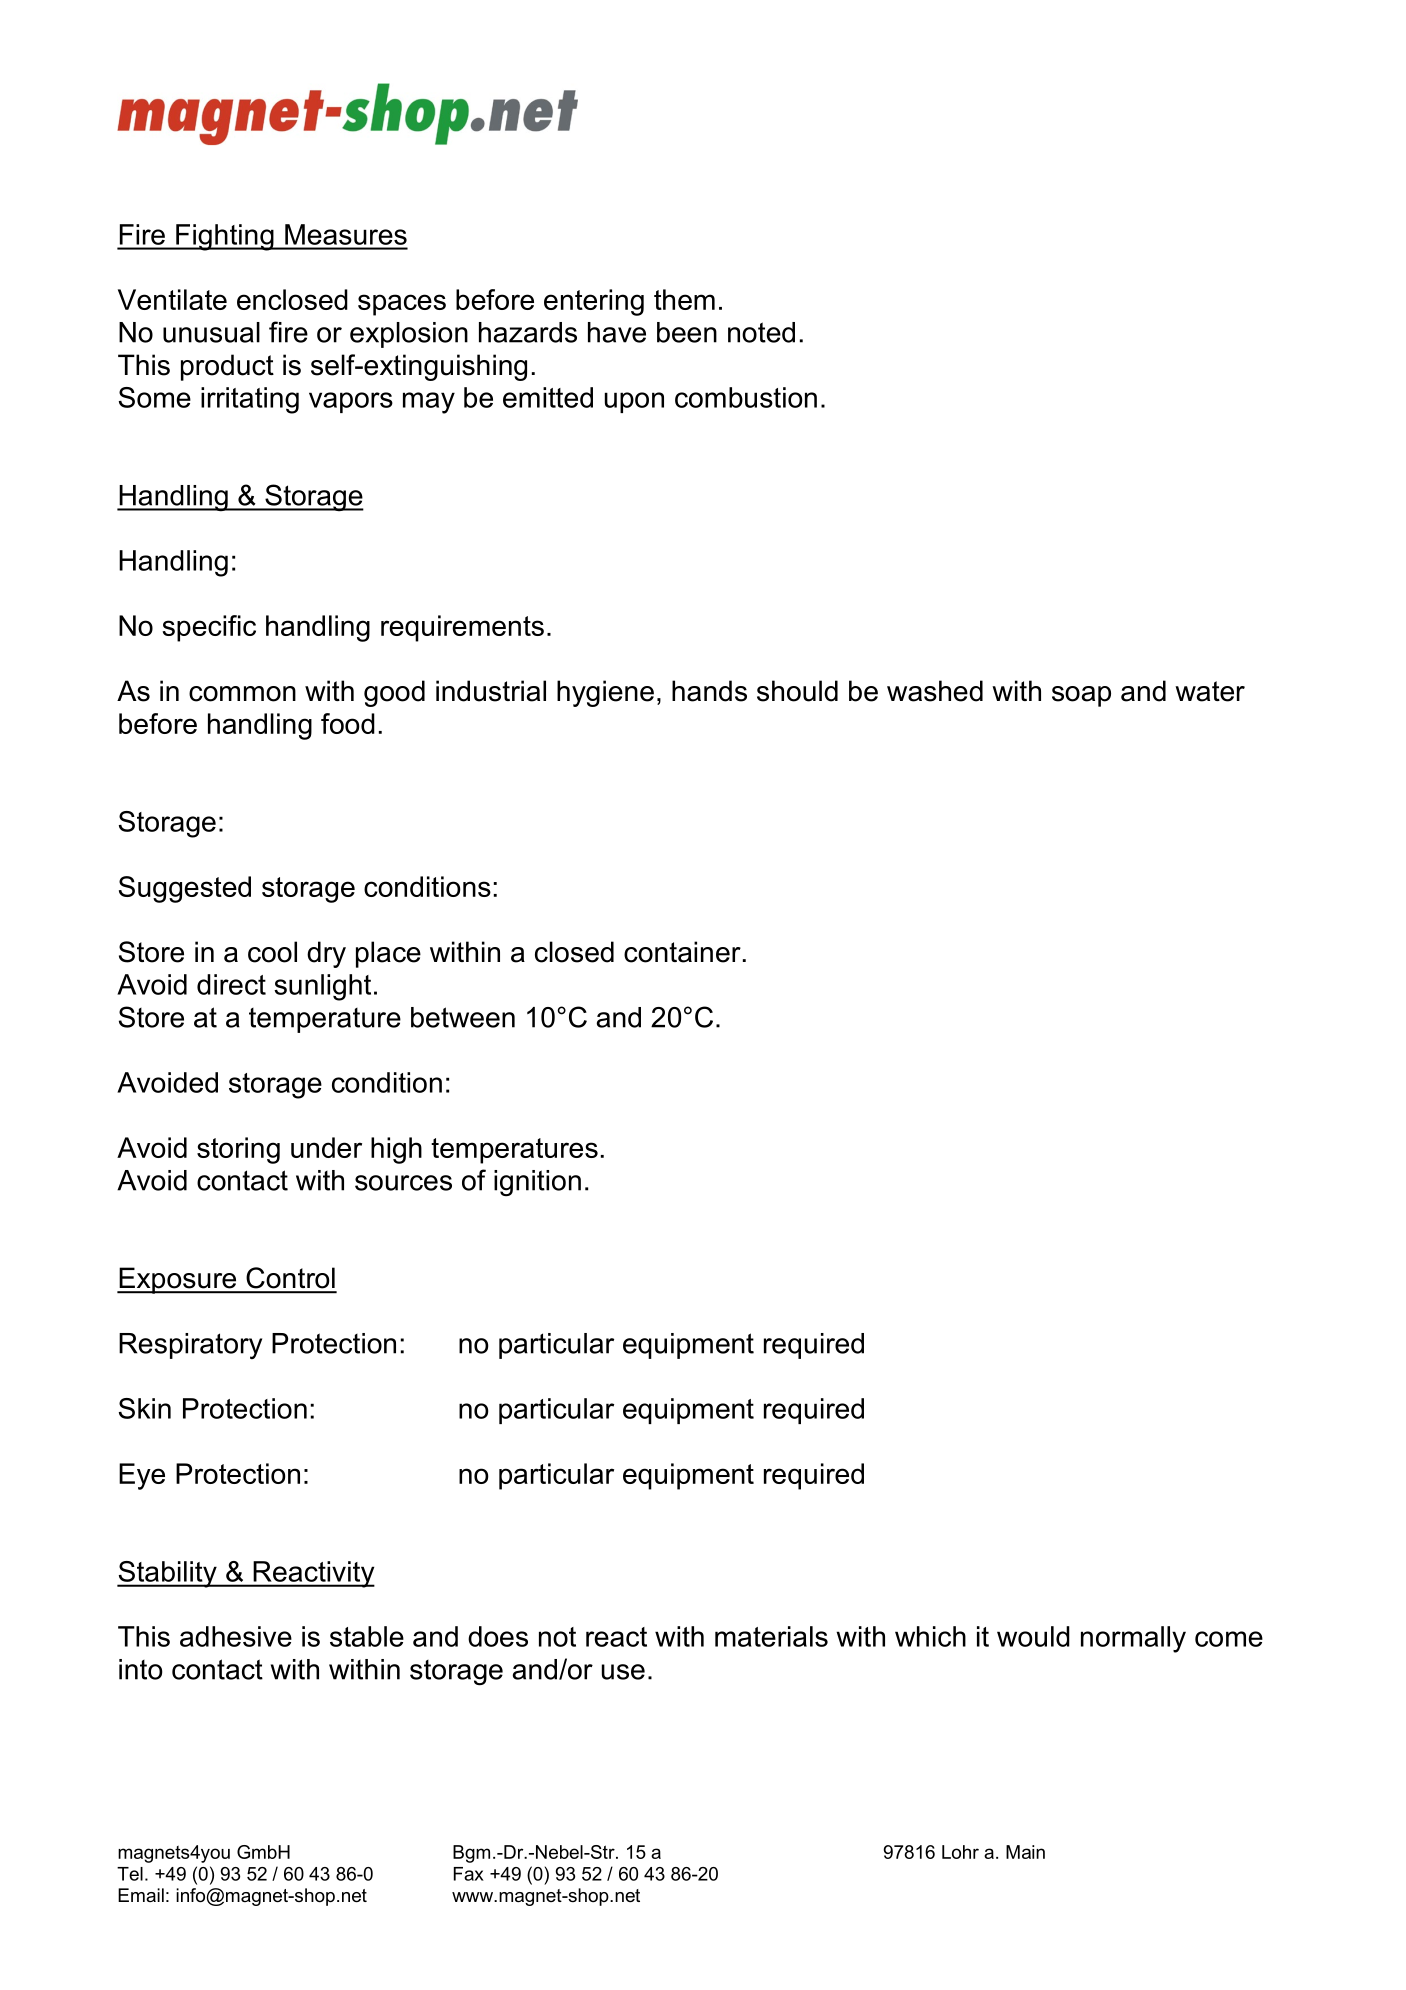 The width and height of the screenshot is (1406, 1990). Describe the element at coordinates (682, 952) in the screenshot. I see `container` at that location.
